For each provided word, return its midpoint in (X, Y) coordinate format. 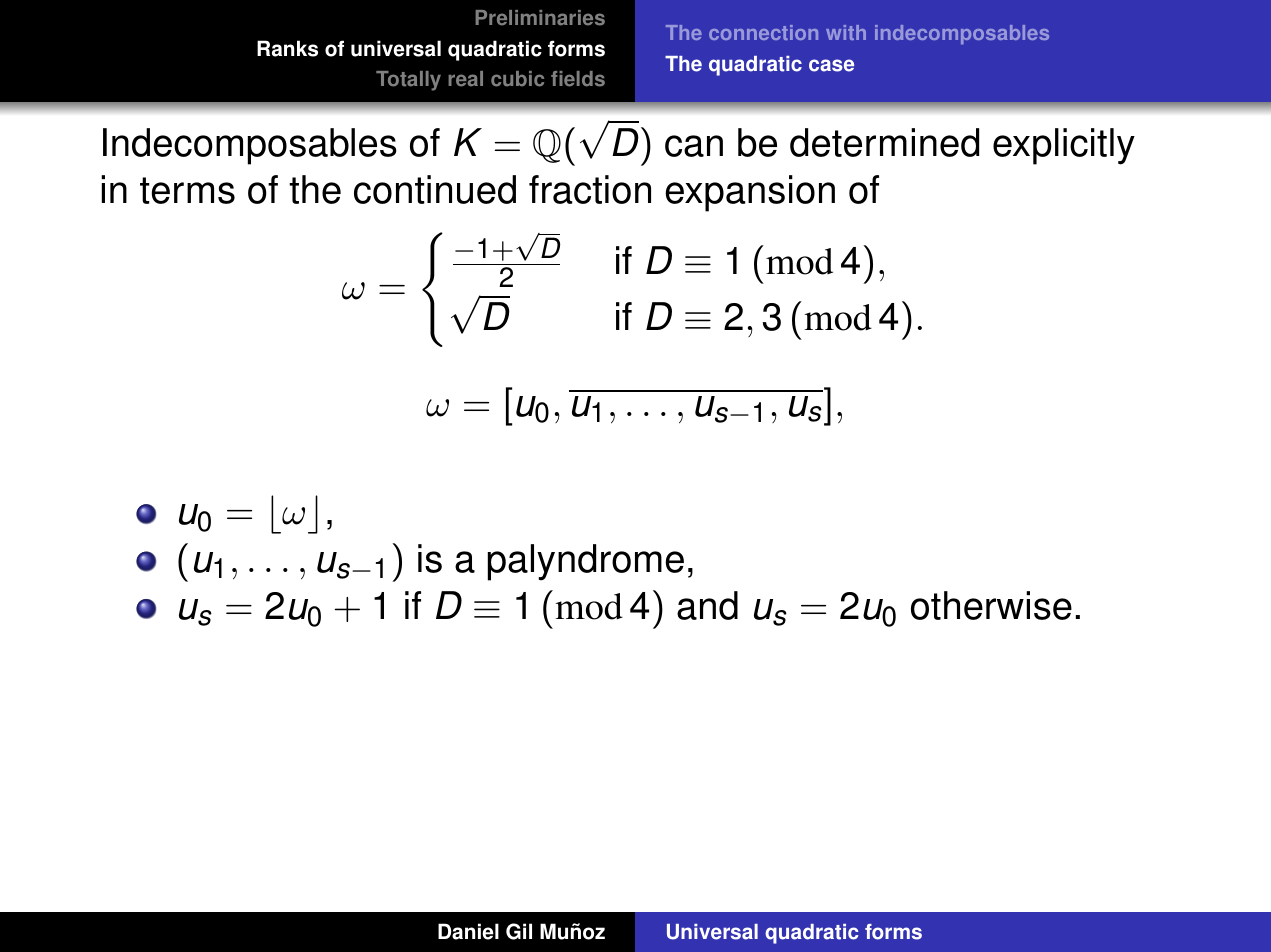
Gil (519, 931)
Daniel (468, 931)
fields (578, 79)
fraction (590, 189)
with (846, 32)
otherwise (991, 605)
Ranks (287, 48)
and (707, 605)
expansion (750, 193)
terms (187, 190)
